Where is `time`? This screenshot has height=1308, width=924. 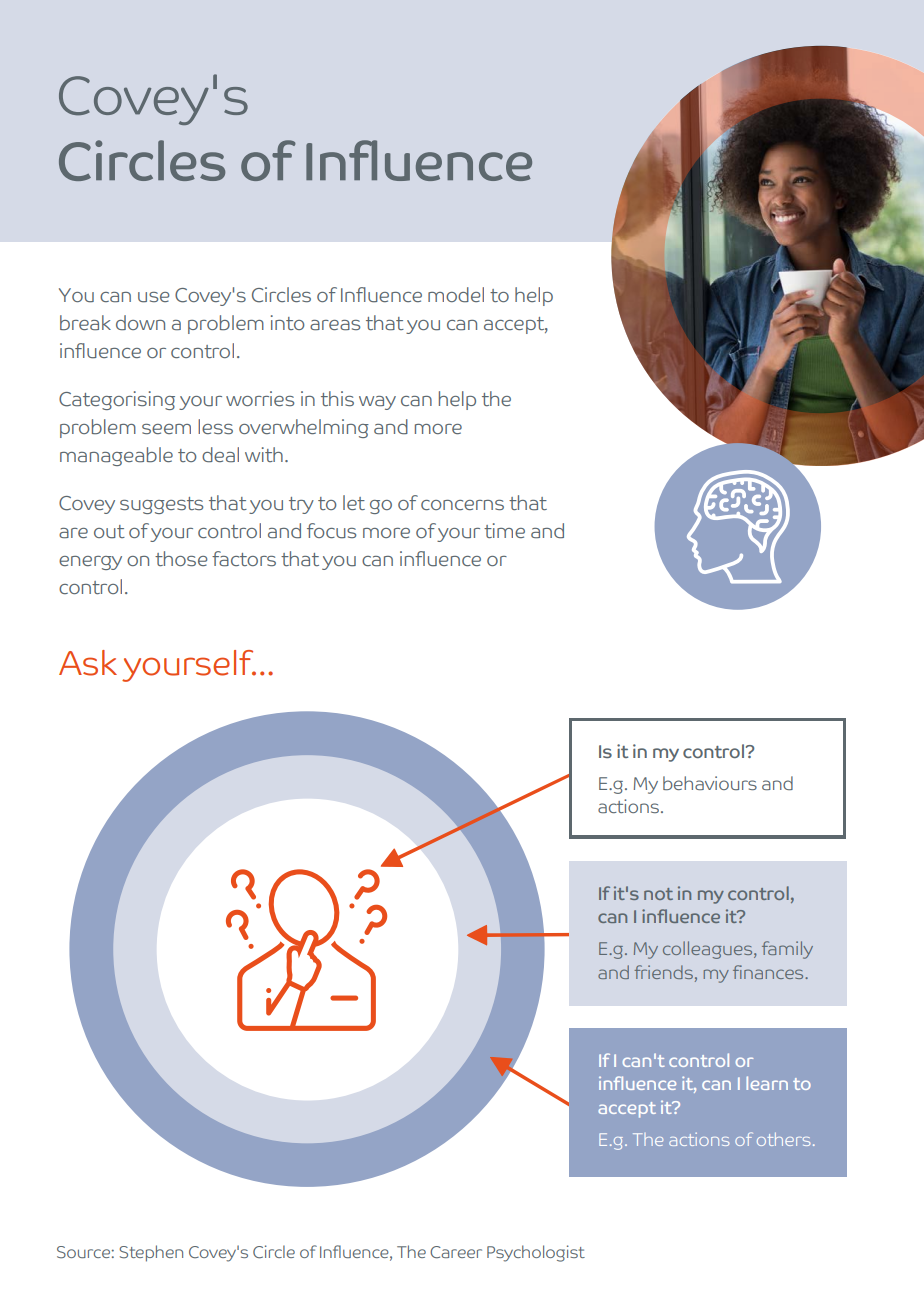 time is located at coordinates (504, 530).
